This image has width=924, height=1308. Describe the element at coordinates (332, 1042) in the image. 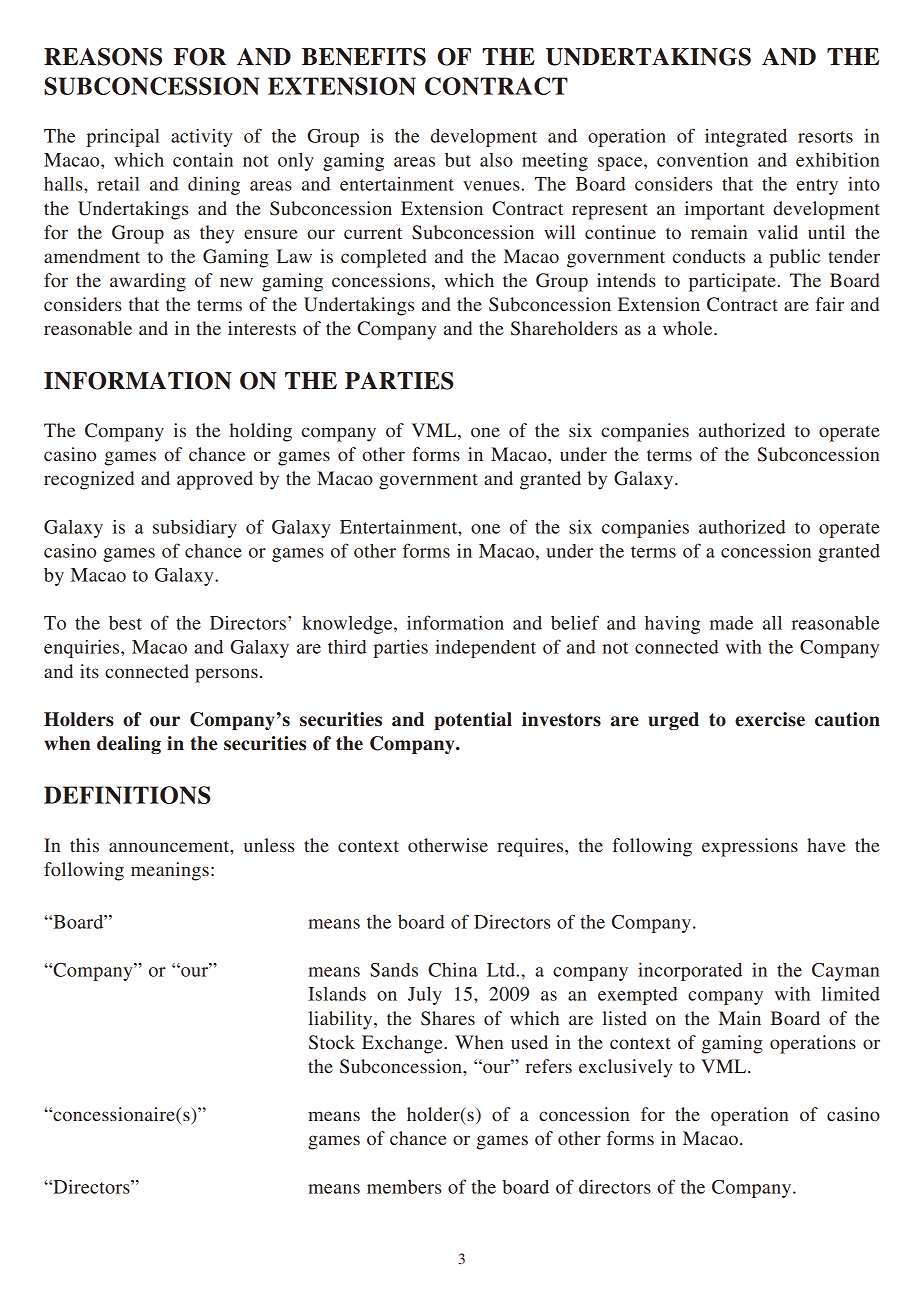

I see `Stock` at that location.
